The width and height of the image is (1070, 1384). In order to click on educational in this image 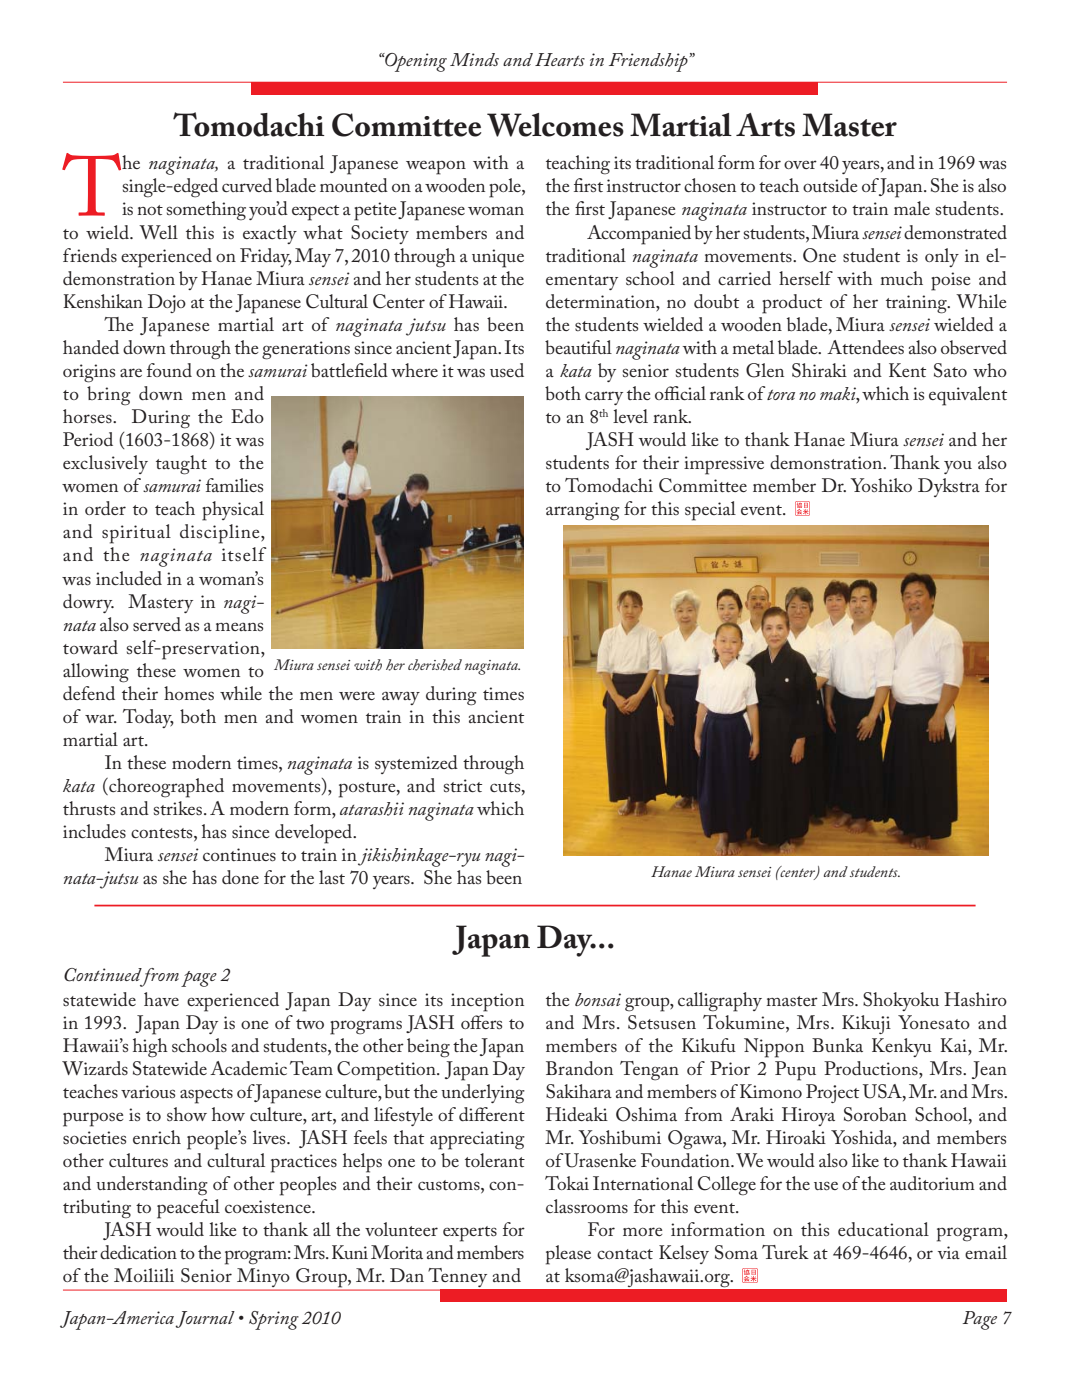, I will do `click(883, 1229)`.
